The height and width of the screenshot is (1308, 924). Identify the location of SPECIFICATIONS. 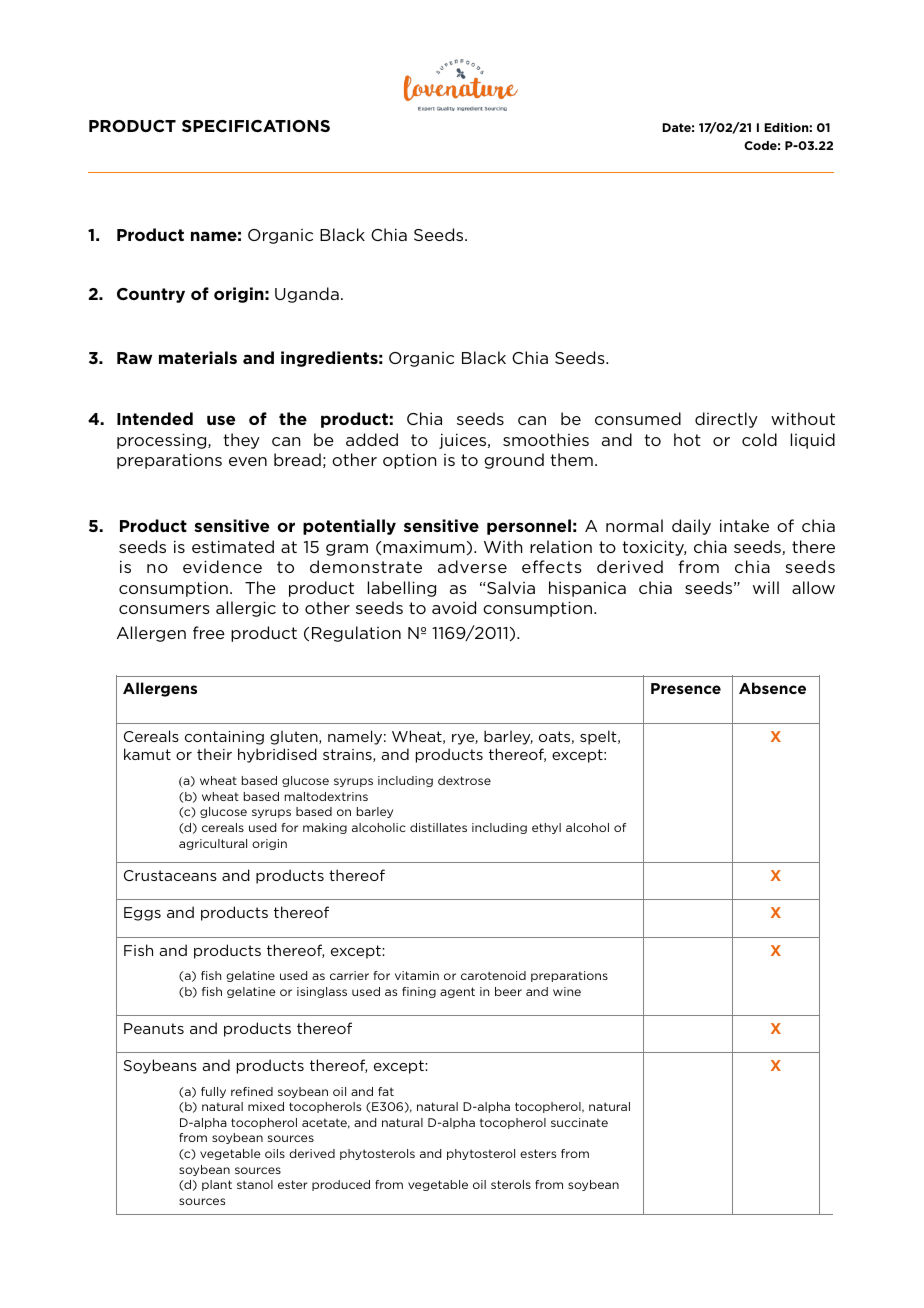
(256, 126).
